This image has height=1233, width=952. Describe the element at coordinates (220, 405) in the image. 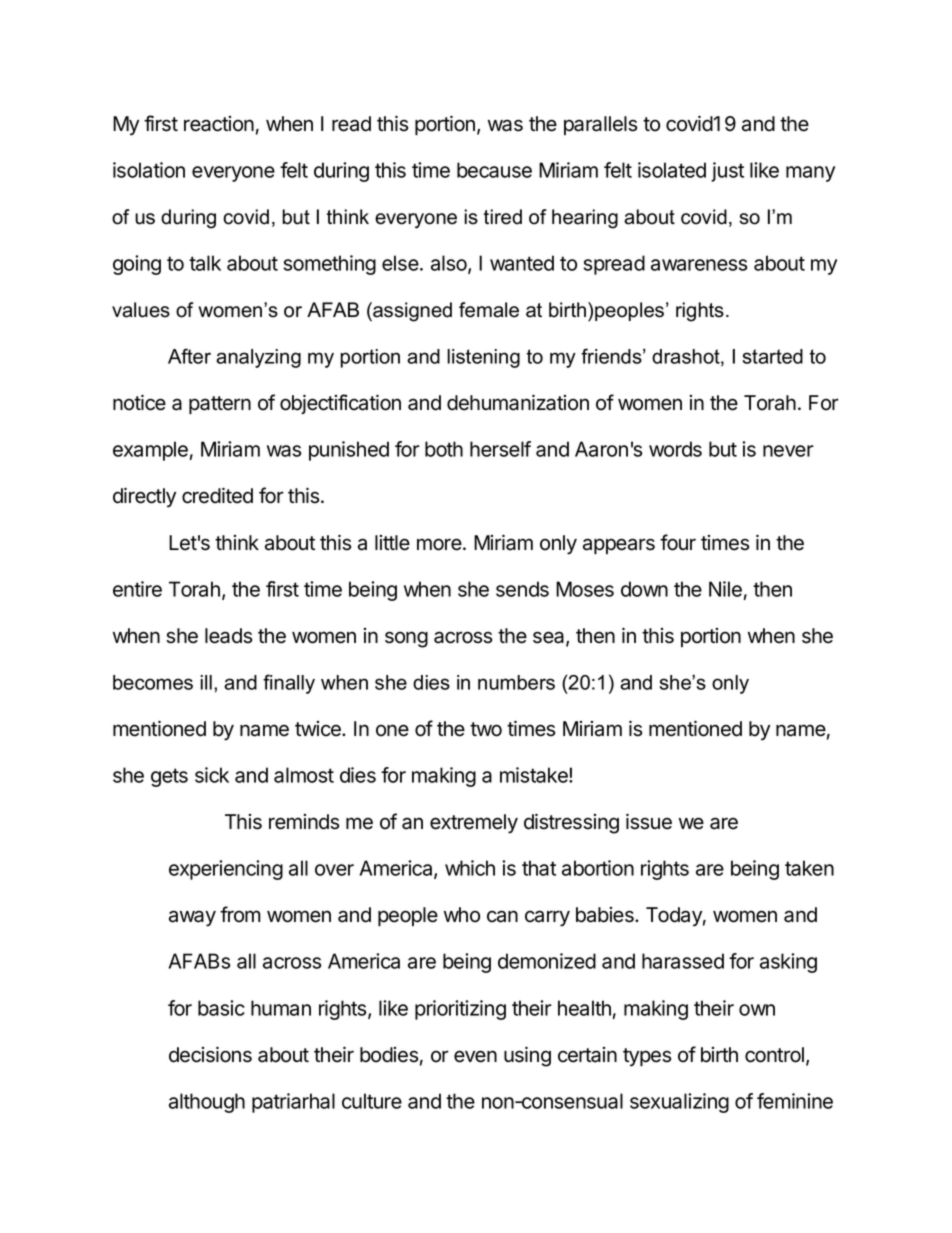

I see `pattern` at that location.
